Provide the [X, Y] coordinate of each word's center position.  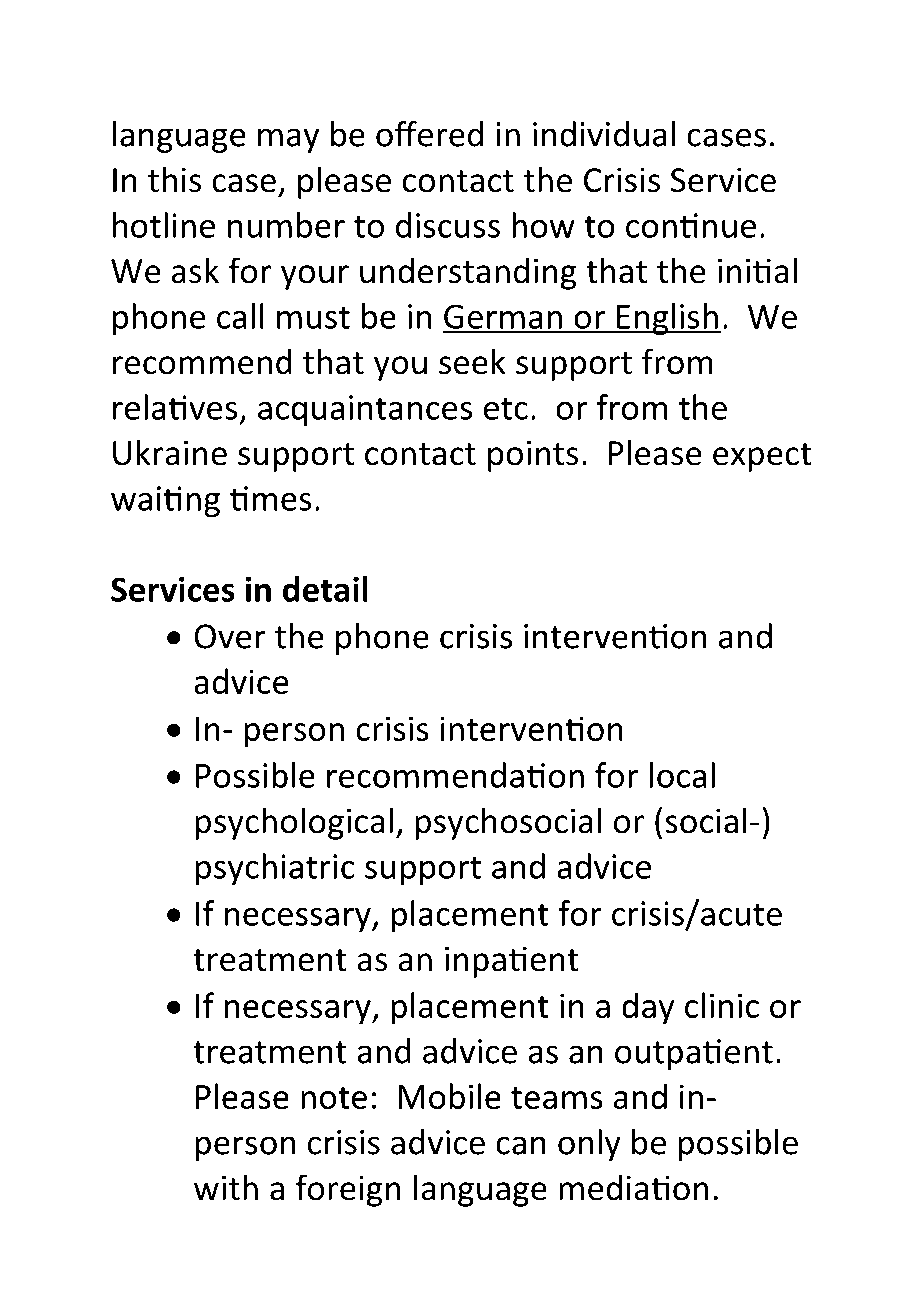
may [288, 140]
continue [691, 225]
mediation [633, 1187]
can [521, 1145]
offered [429, 133]
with [226, 1187]
